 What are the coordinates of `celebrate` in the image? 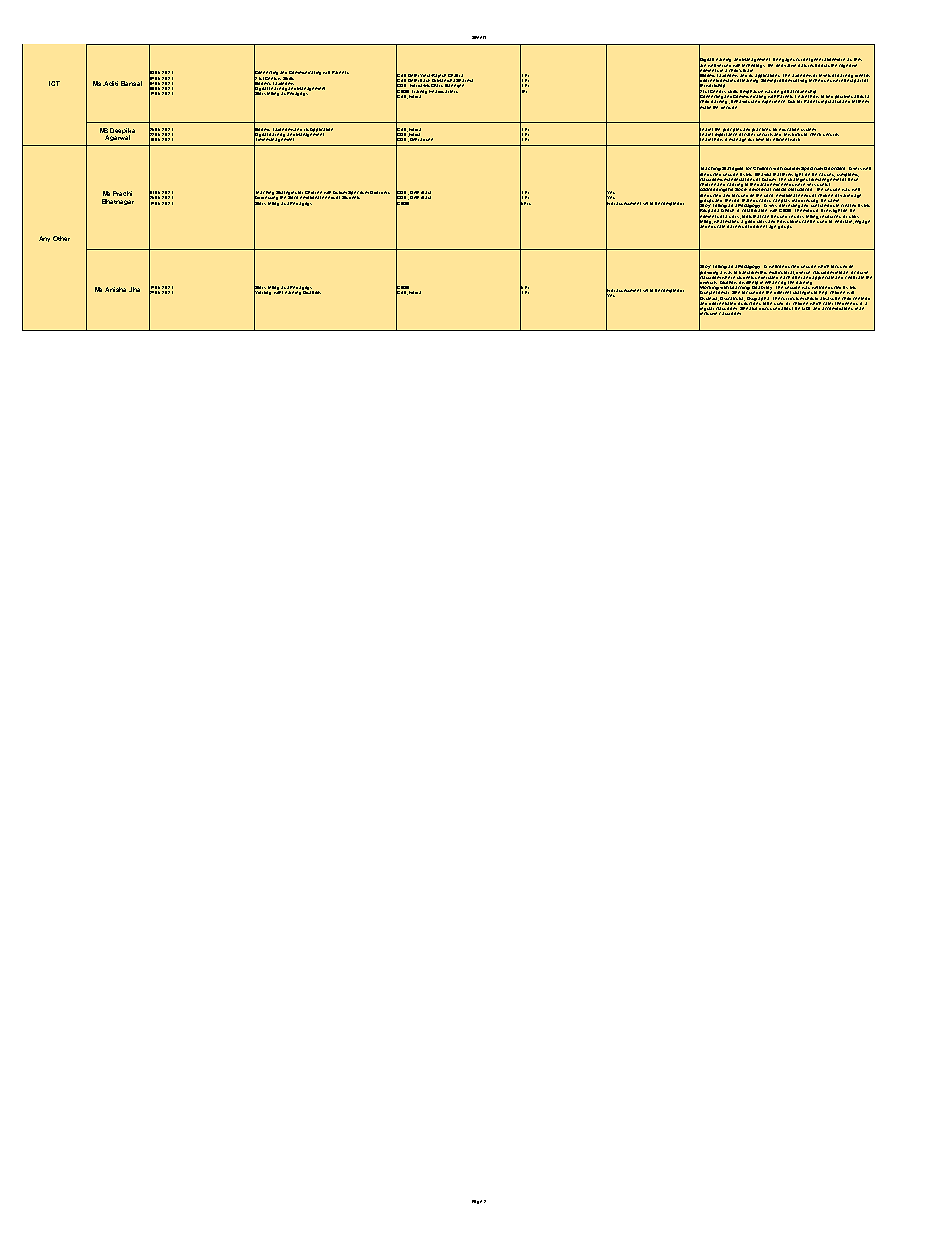 It's located at (855, 276).
